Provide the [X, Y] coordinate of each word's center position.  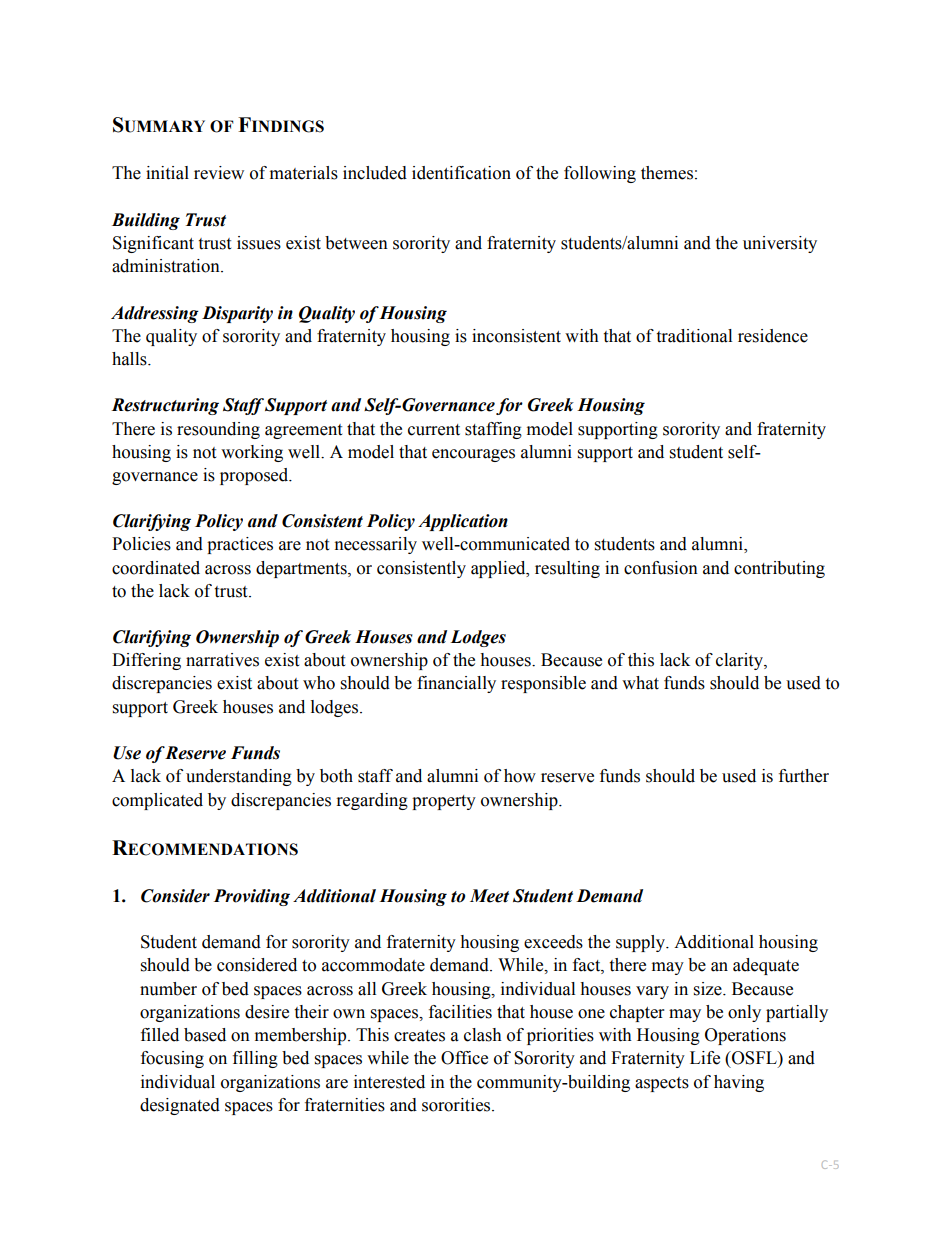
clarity [740, 661]
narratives [222, 660]
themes [667, 173]
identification [461, 173]
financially [456, 684]
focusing [172, 1059]
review [219, 173]
